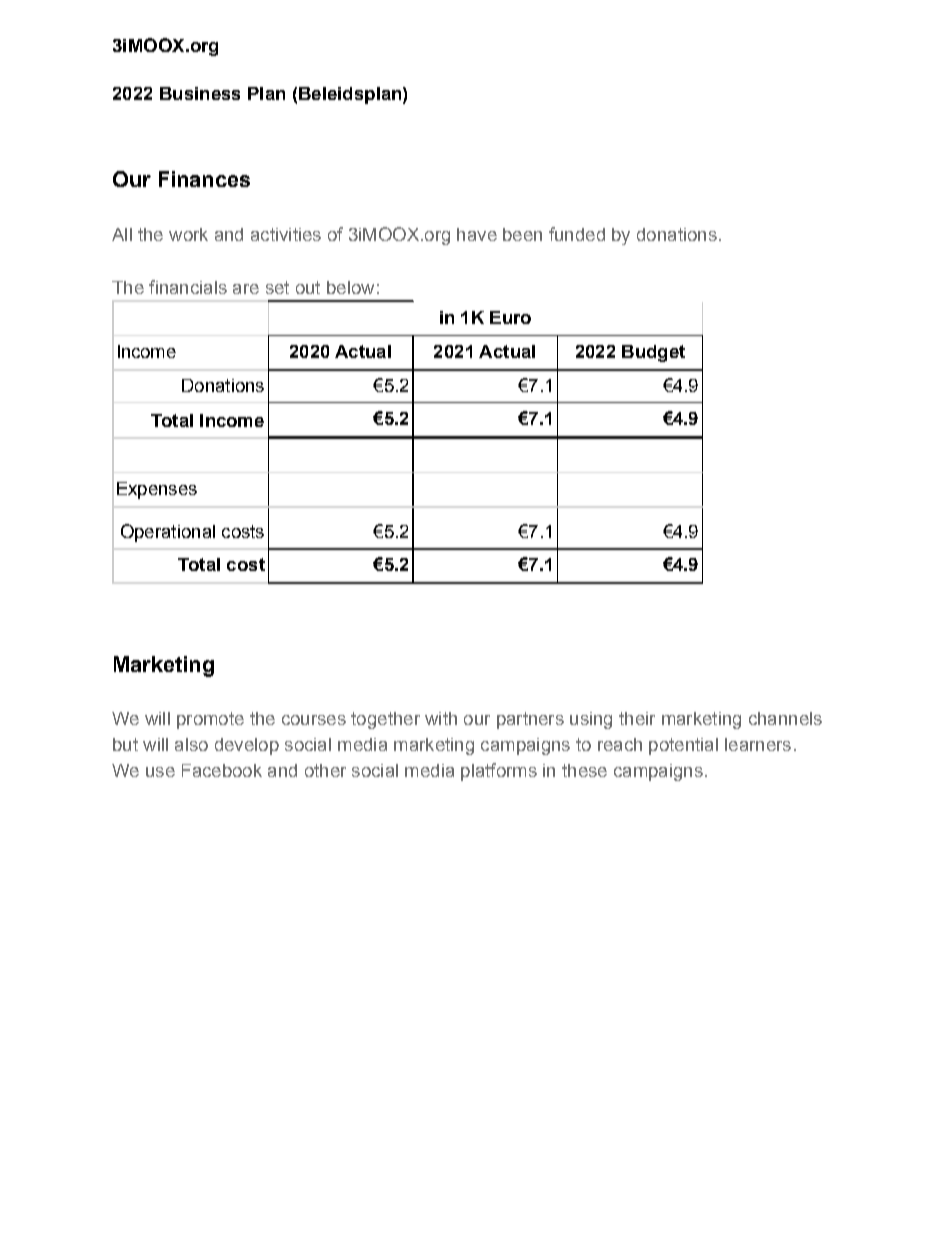  I want to click on Budget, so click(653, 353).
